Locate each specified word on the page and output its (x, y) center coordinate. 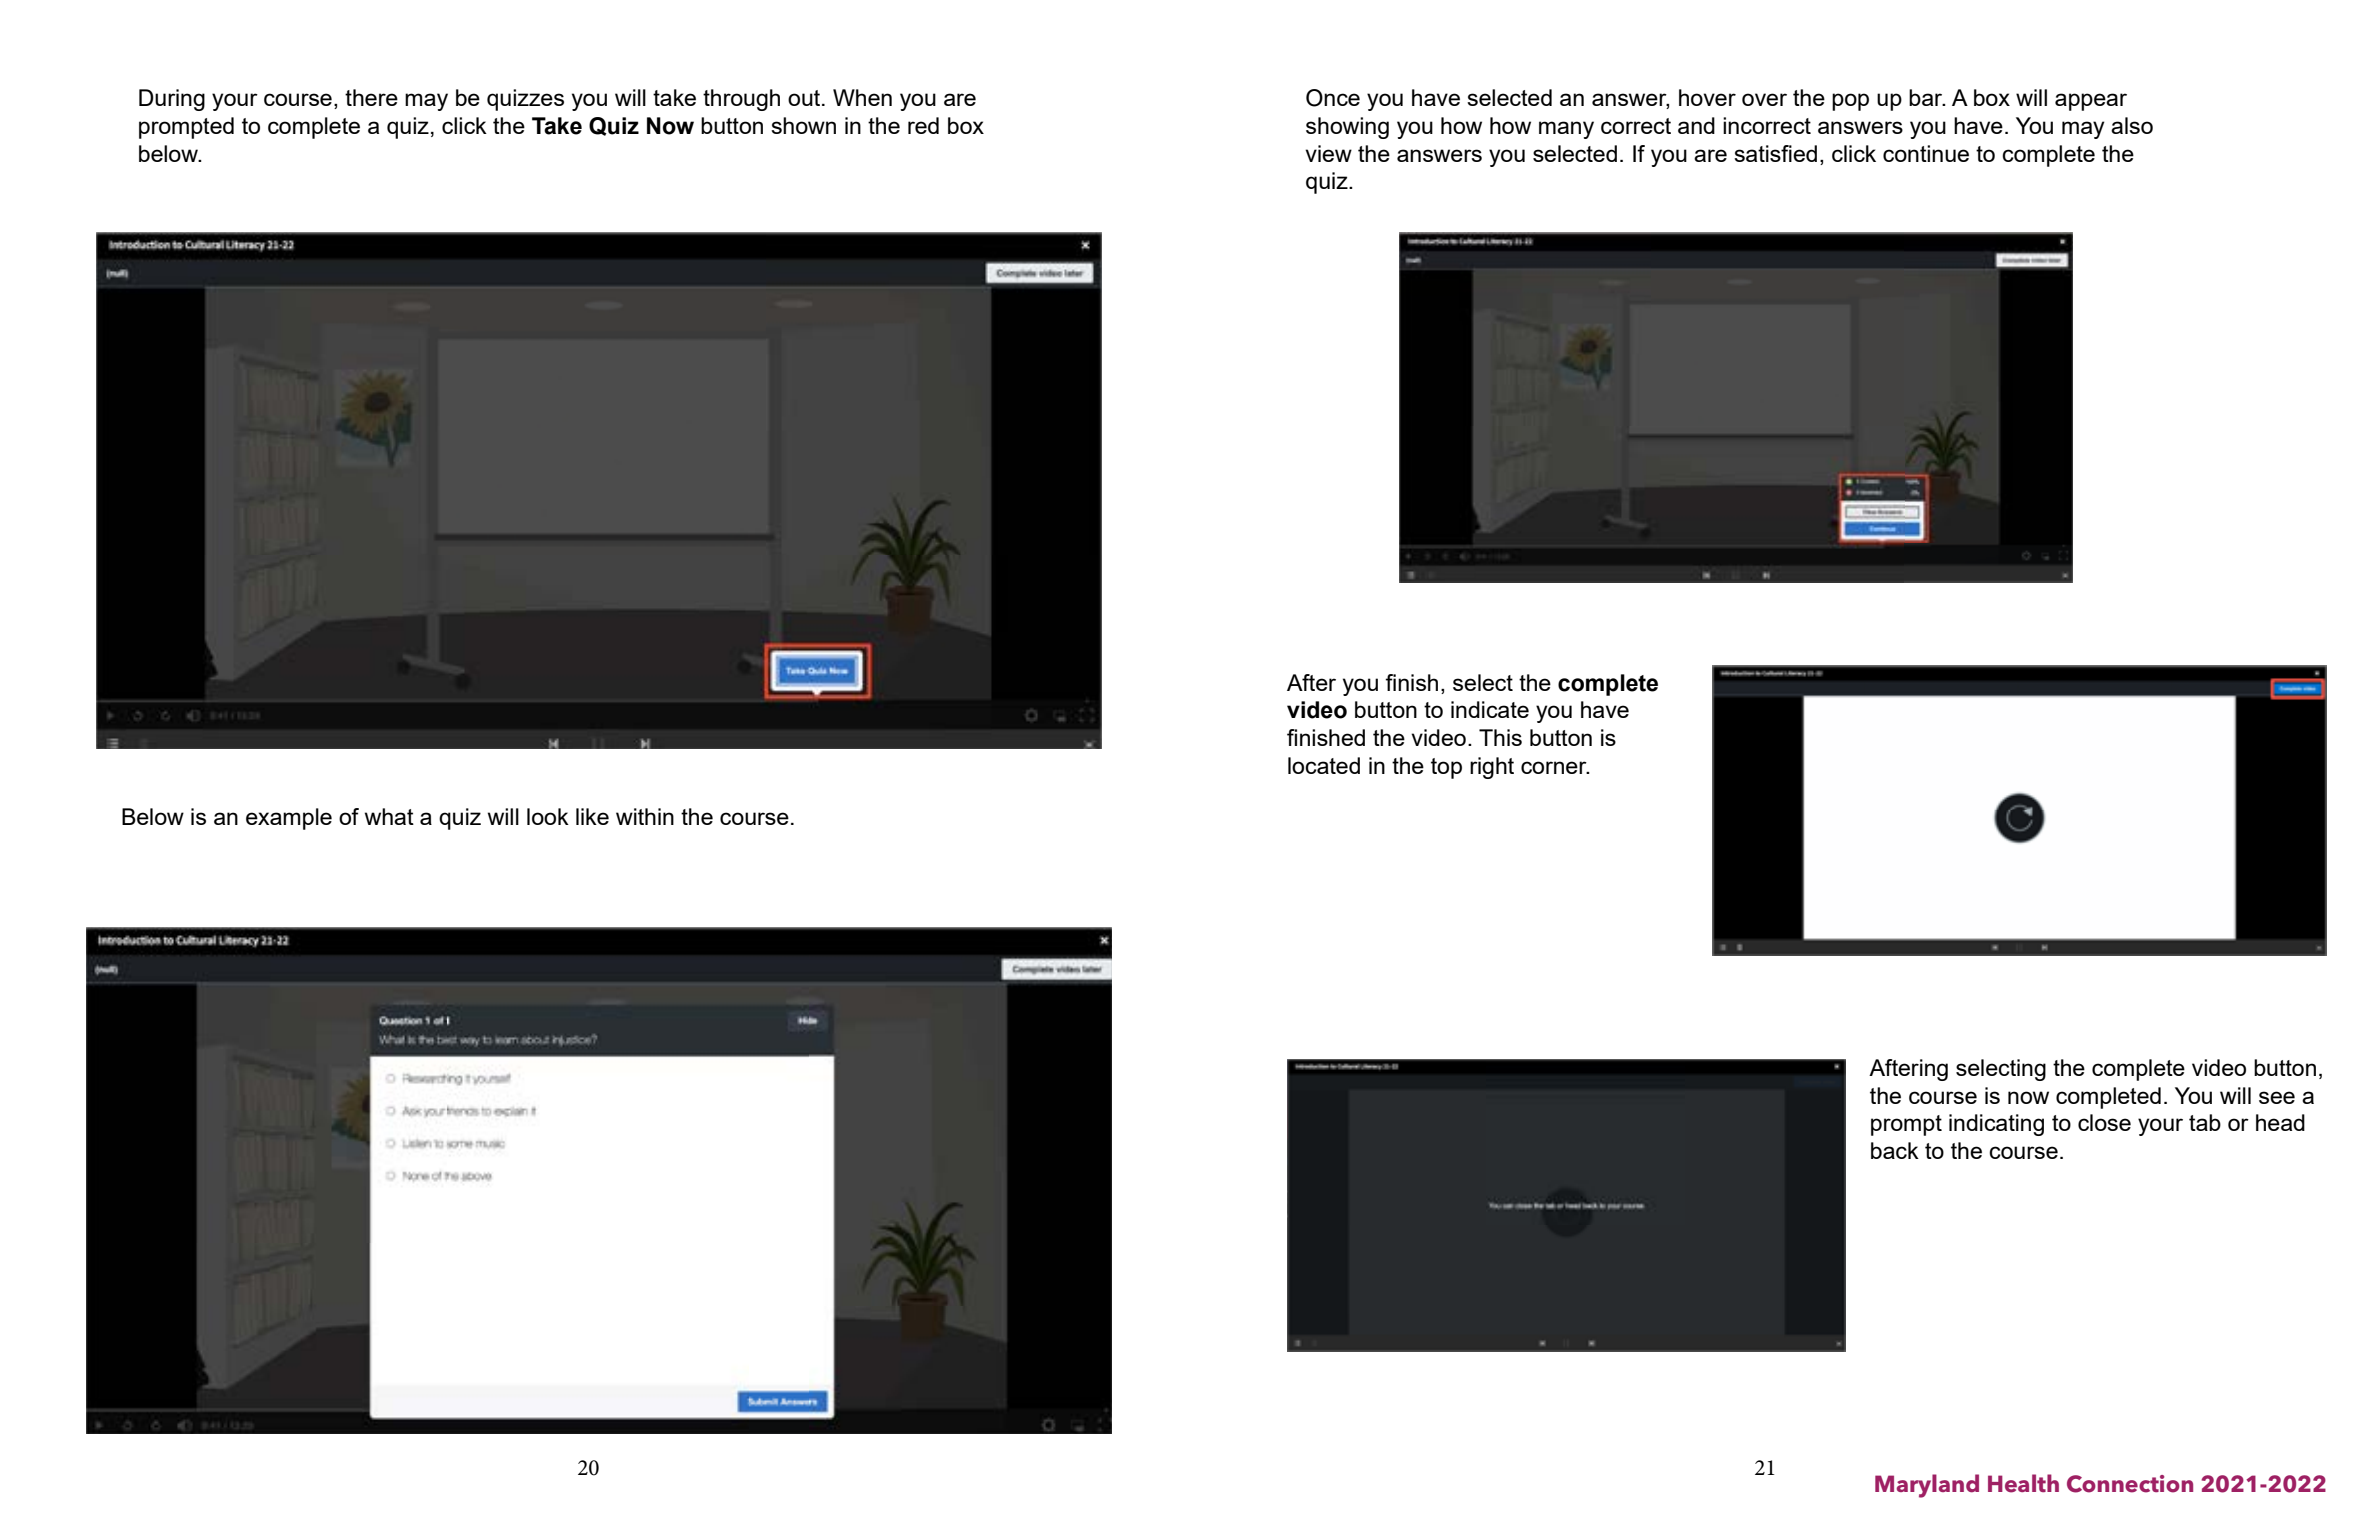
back (1895, 1150)
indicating (1996, 1125)
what (389, 816)
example (289, 819)
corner (1555, 767)
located (1324, 765)
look (548, 816)
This (1500, 737)
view (1328, 153)
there (371, 97)
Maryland (1927, 1486)
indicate (1490, 709)
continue (1926, 153)
